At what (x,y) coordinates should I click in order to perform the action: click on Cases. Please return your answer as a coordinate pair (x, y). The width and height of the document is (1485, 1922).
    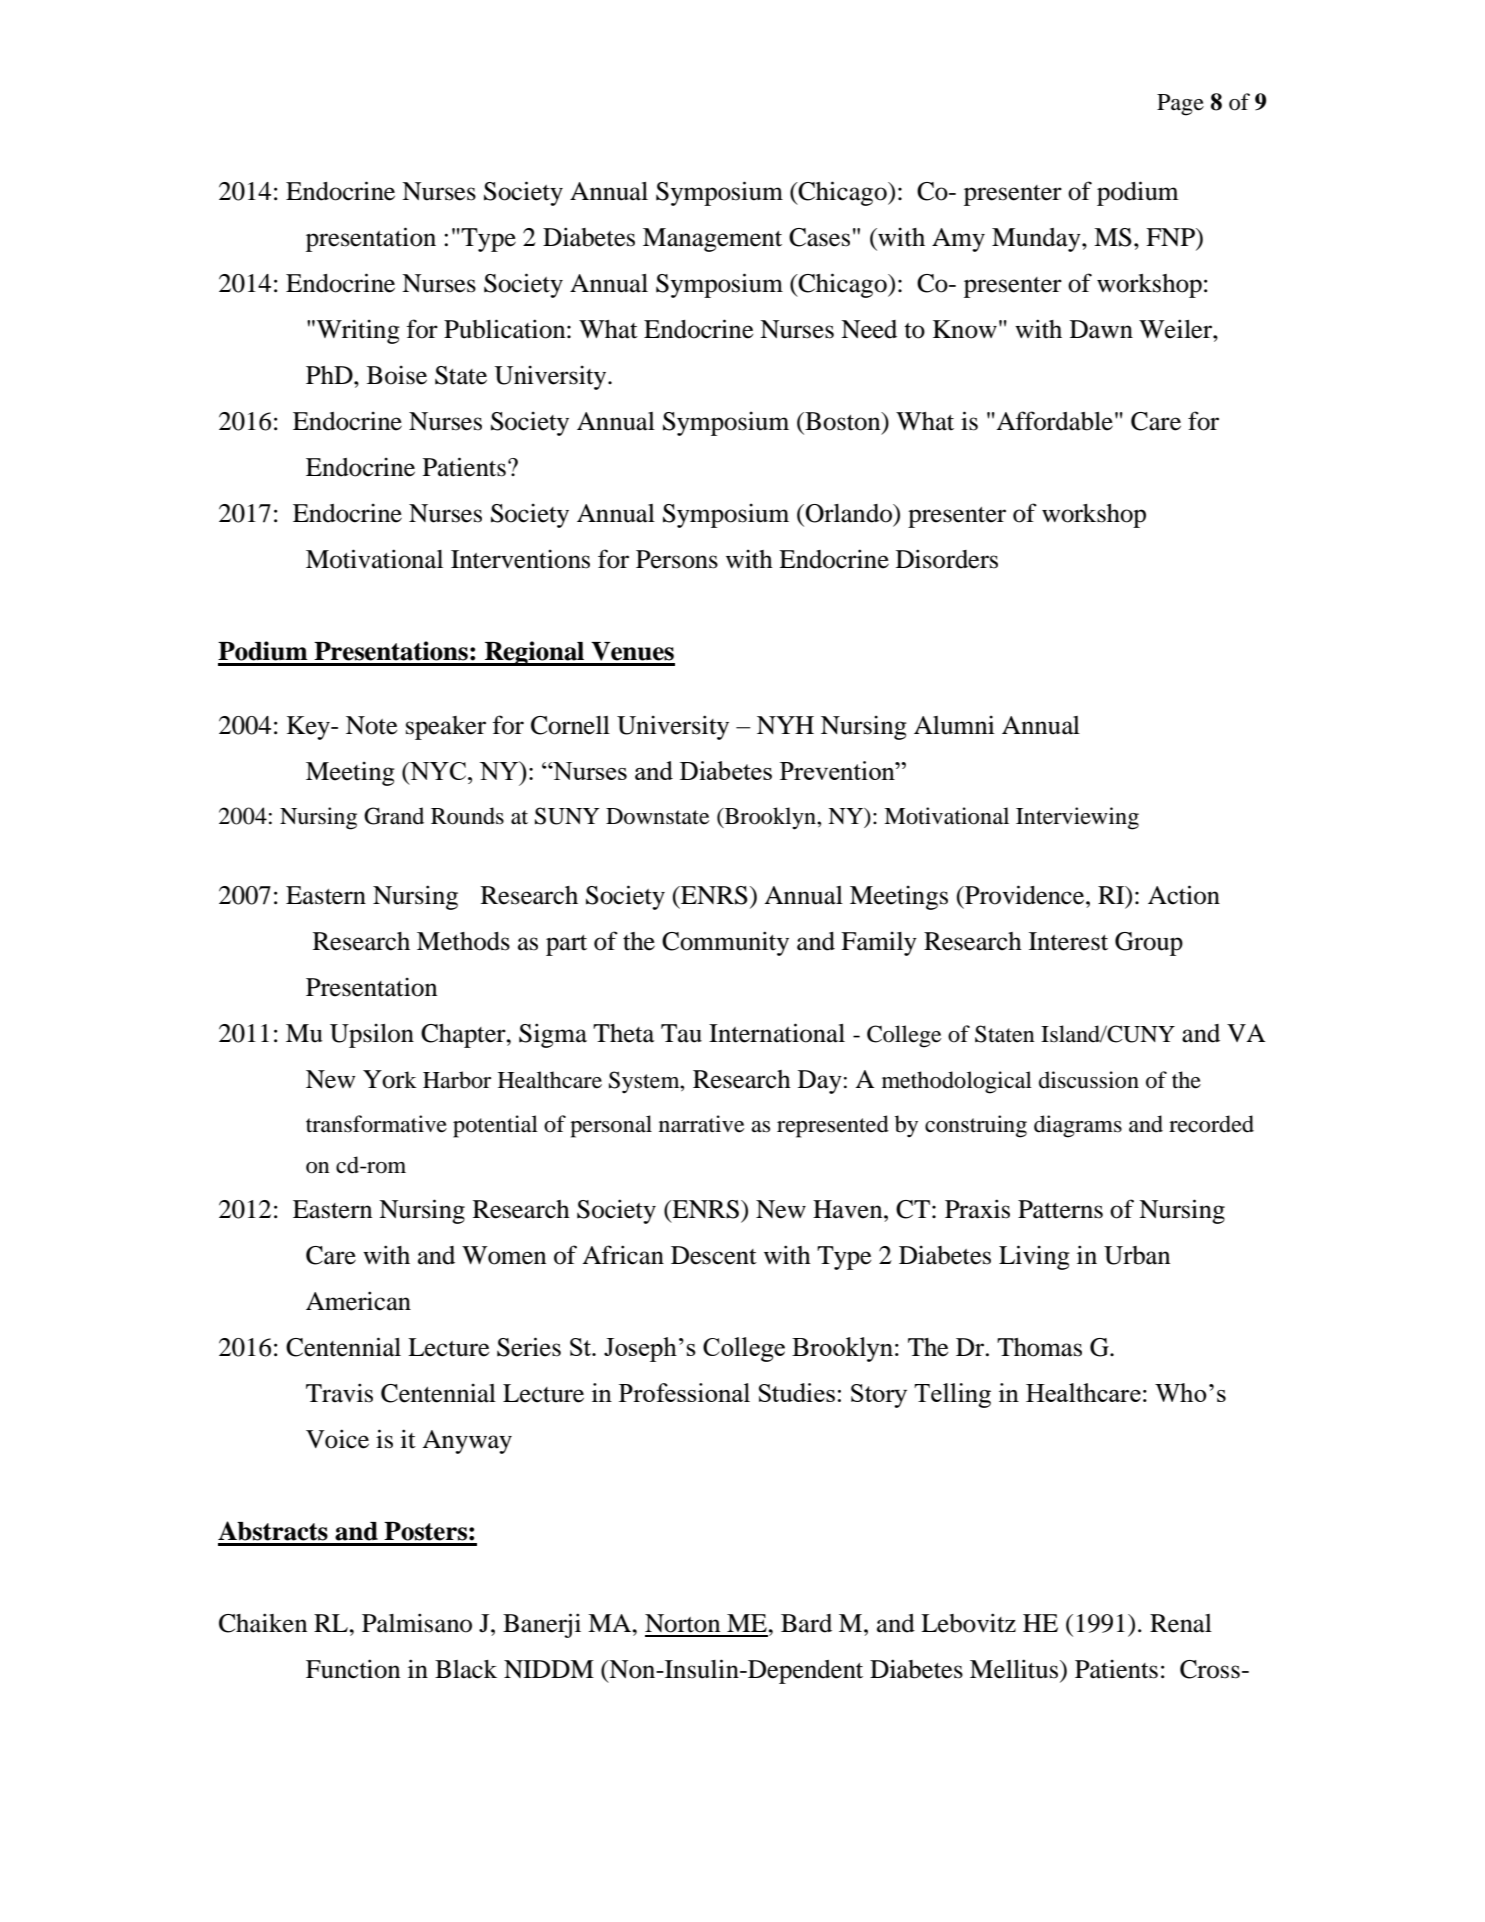
    Looking at the image, I should click on (819, 237).
